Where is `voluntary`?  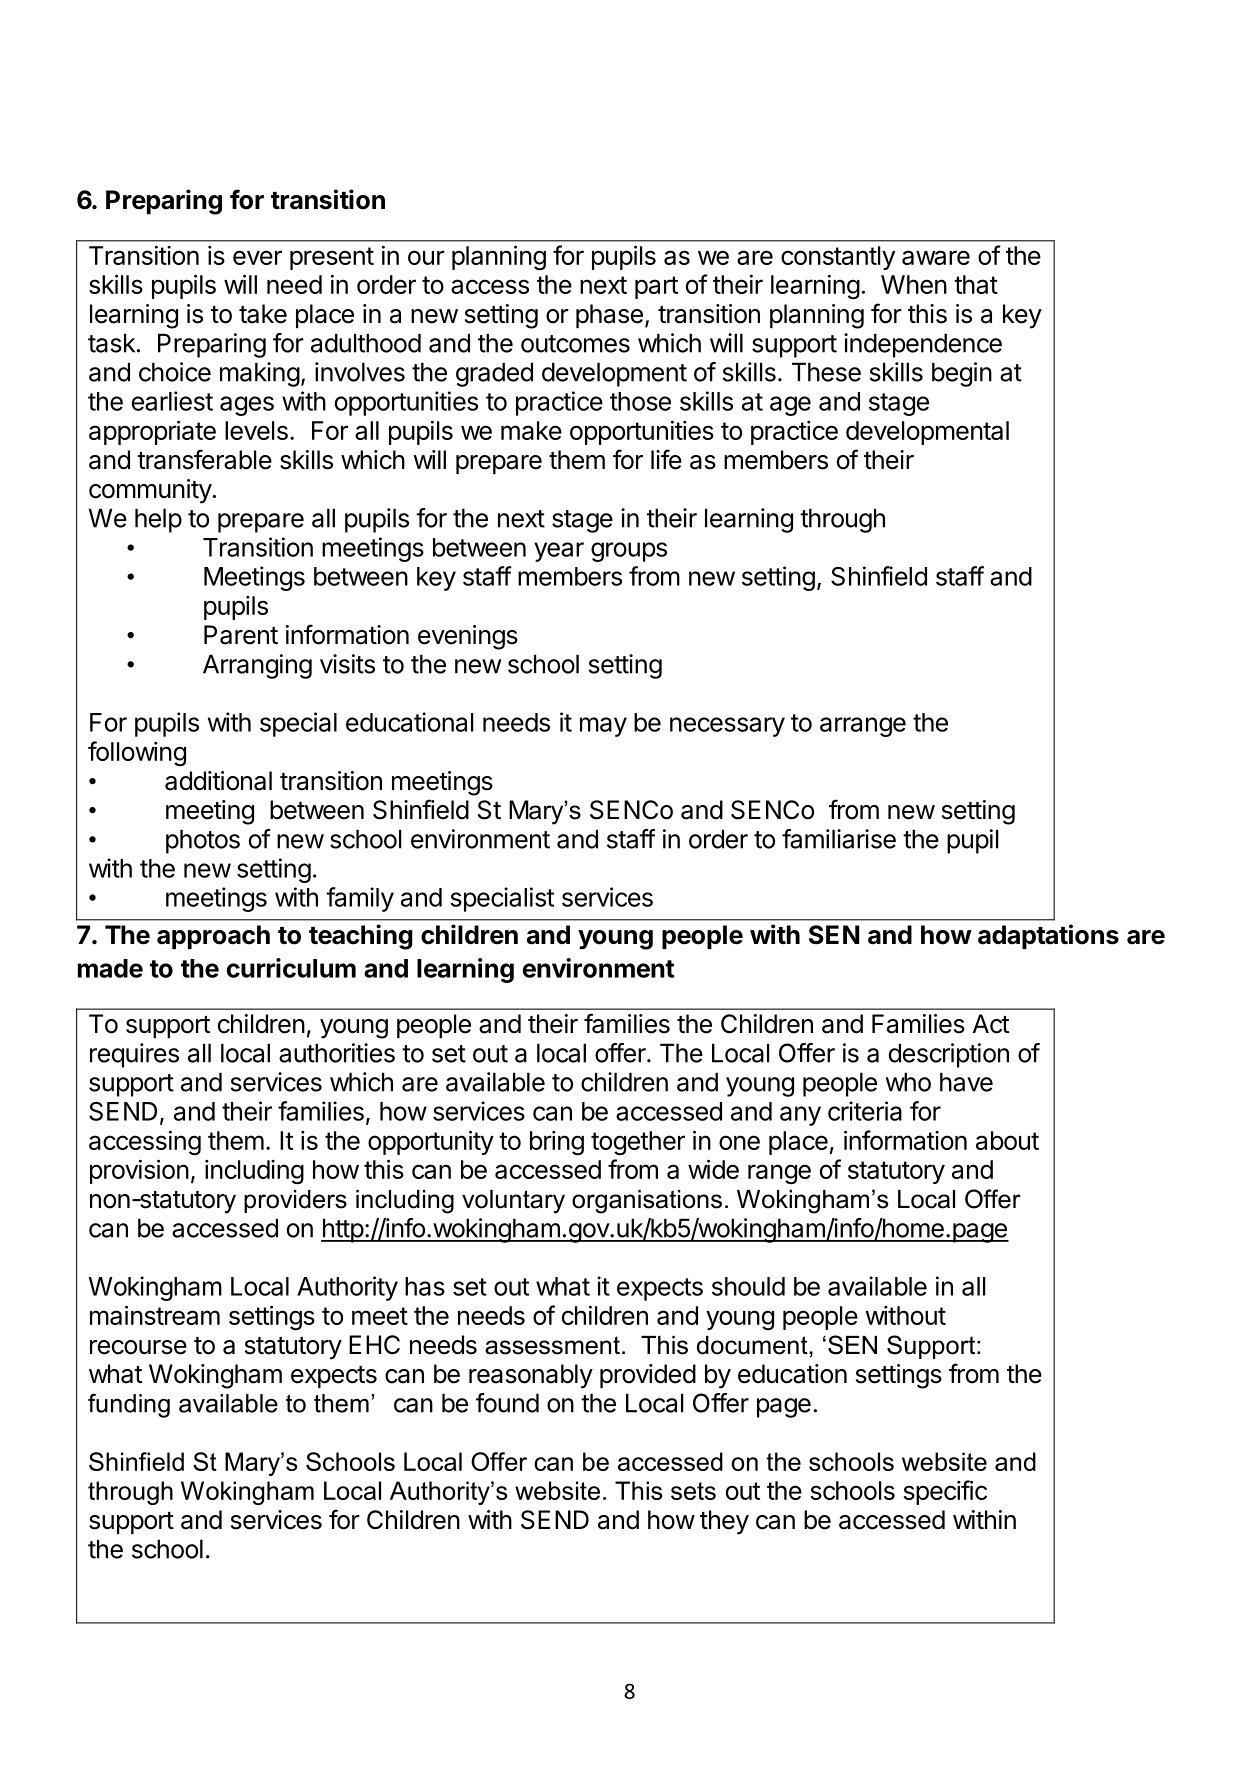 voluntary is located at coordinates (513, 1202).
